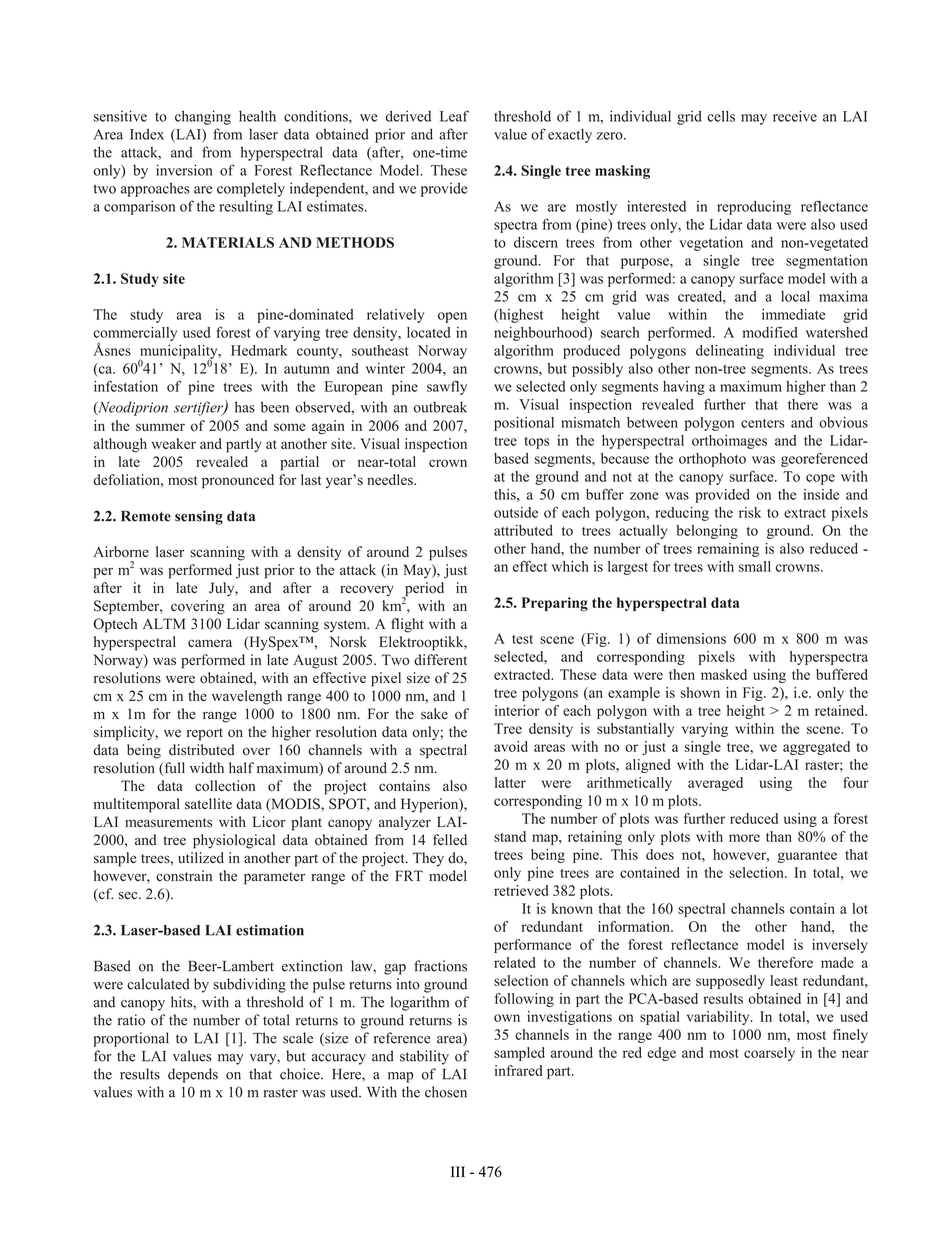 This screenshot has height=1233, width=952. What do you see at coordinates (724, 674) in the screenshot?
I see `masked` at bounding box center [724, 674].
